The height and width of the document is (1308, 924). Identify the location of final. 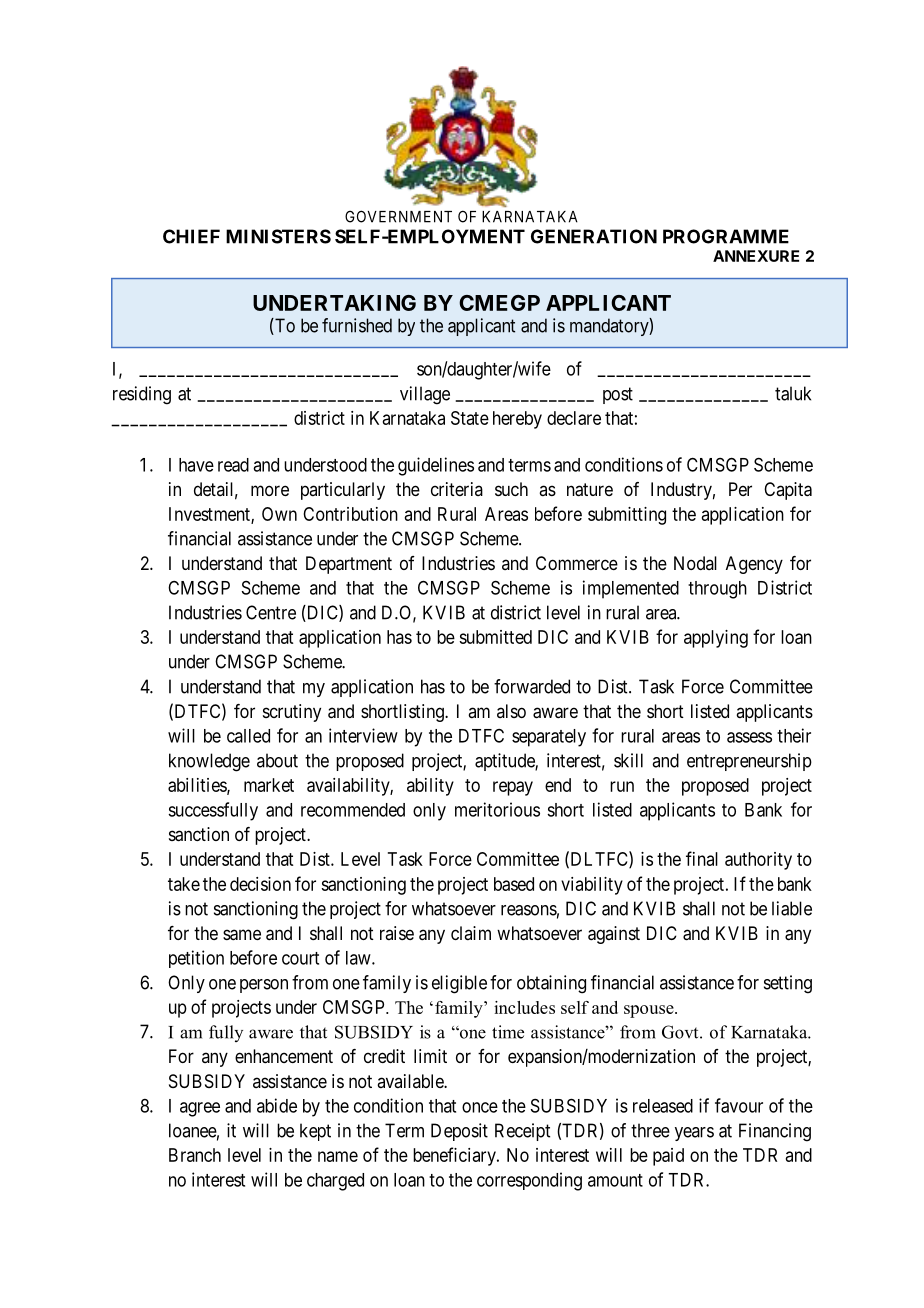
(702, 858).
